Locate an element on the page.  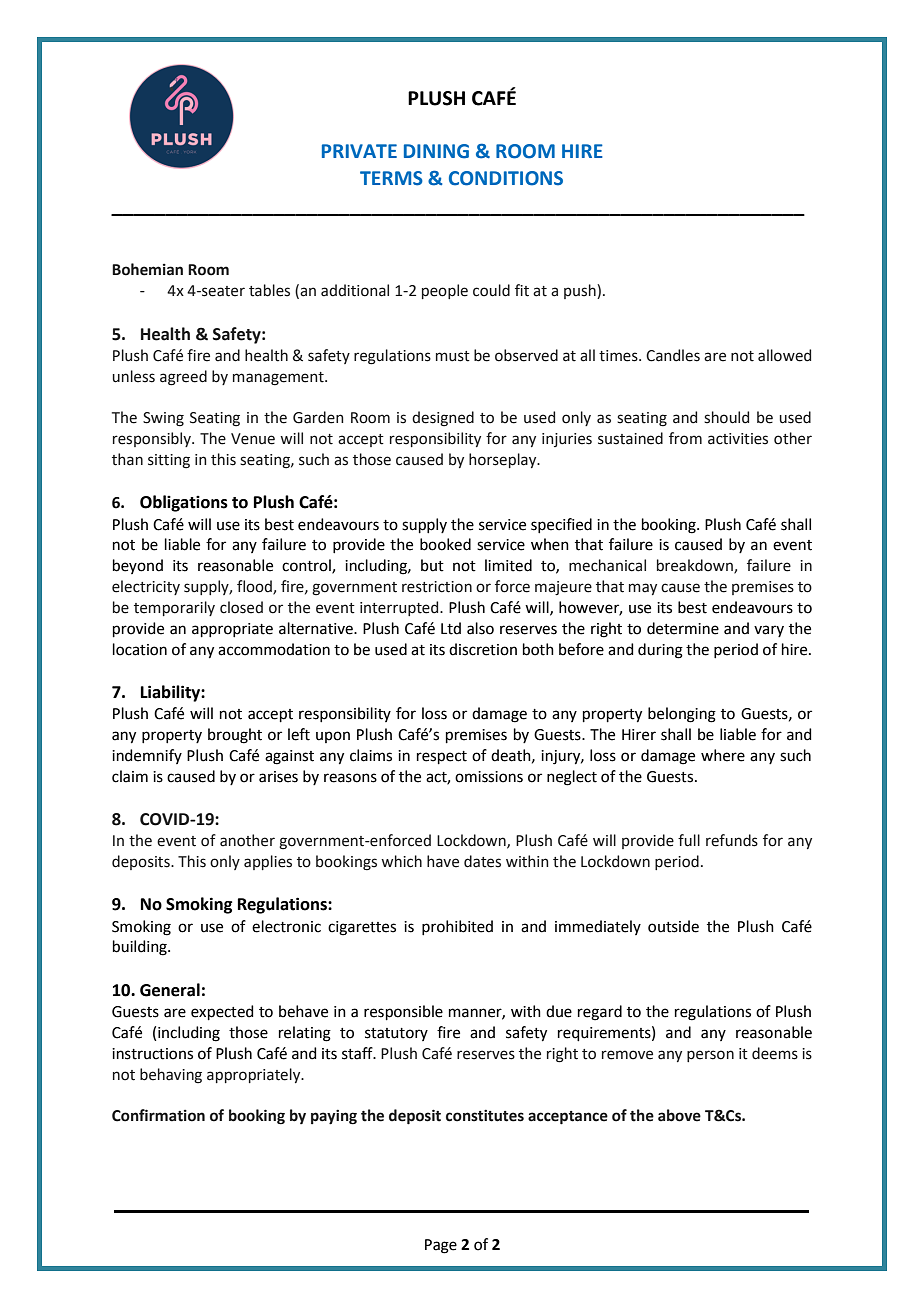
push is located at coordinates (581, 291).
